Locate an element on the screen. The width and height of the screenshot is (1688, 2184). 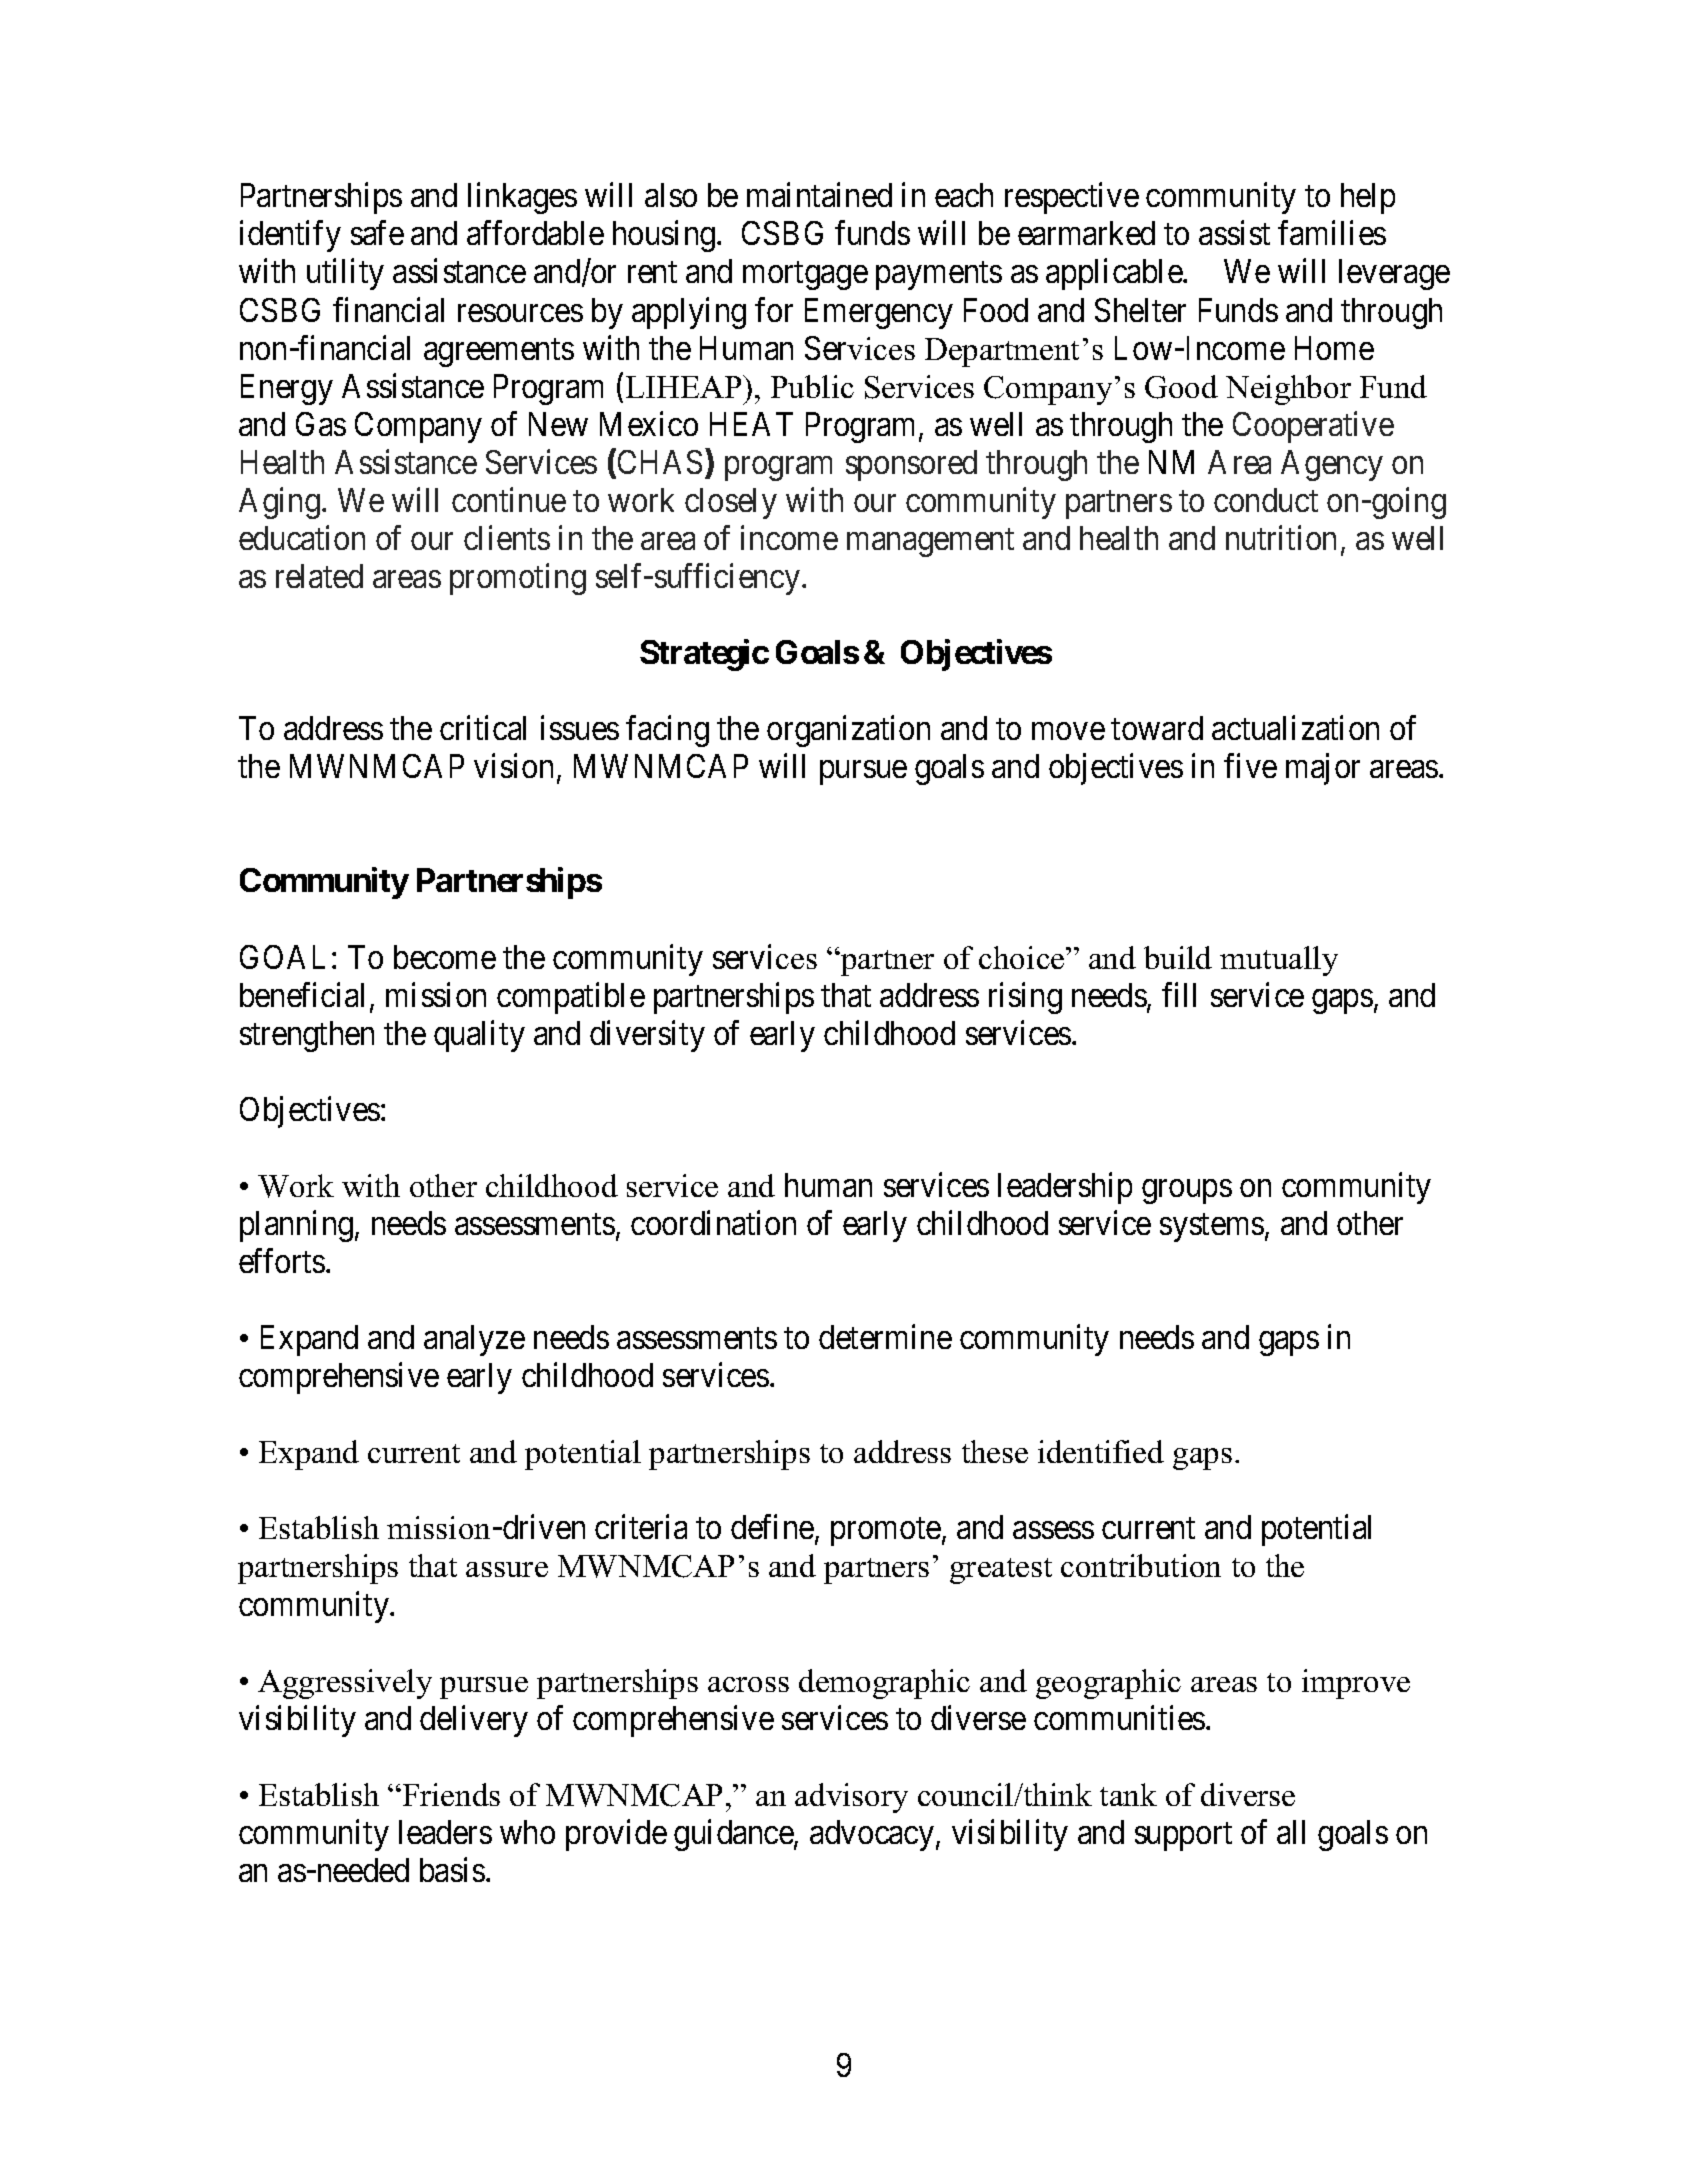
families is located at coordinates (1332, 233).
